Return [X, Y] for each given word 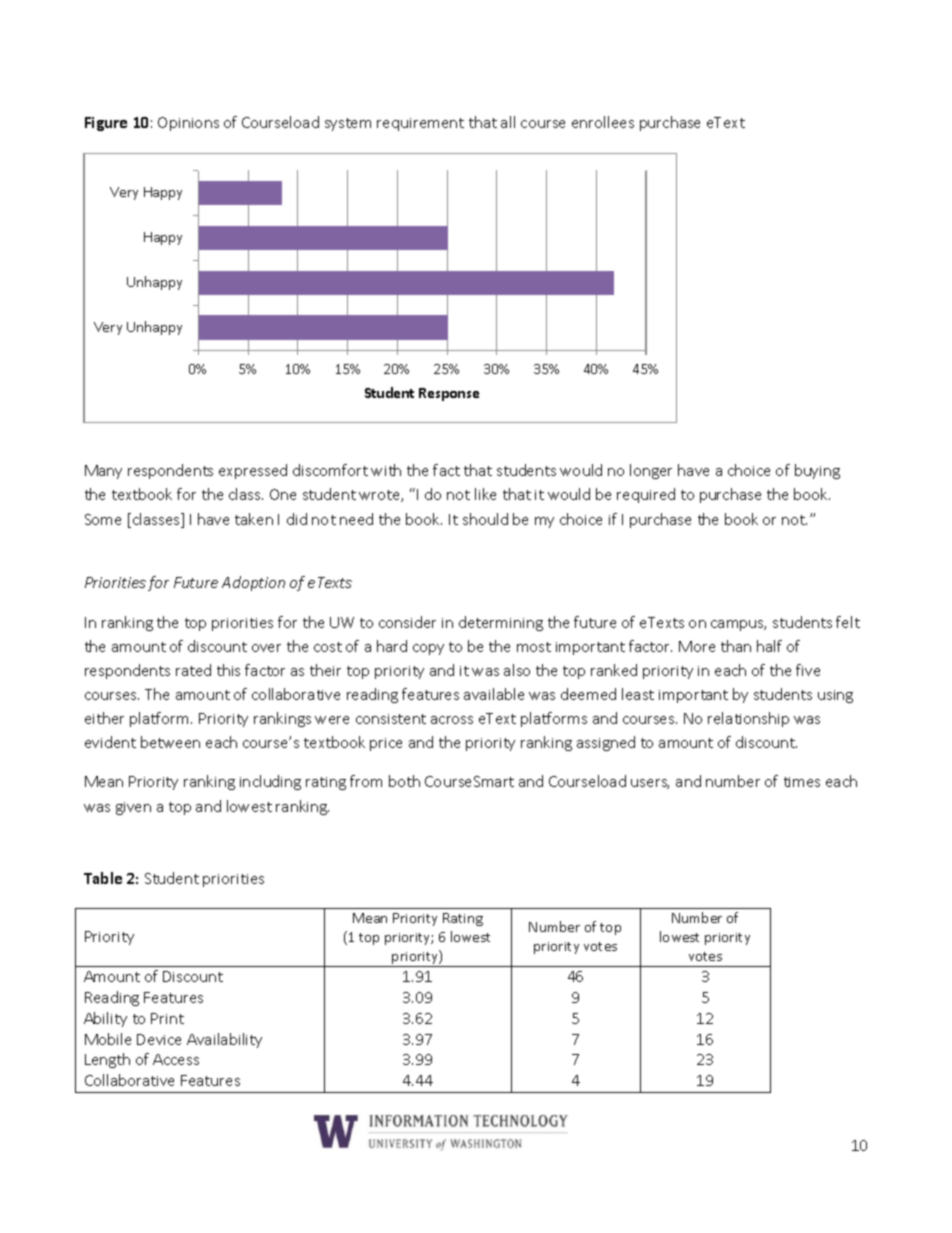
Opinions [188, 124]
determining [501, 623]
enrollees [603, 122]
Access [176, 1059]
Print [167, 1018]
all [508, 122]
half [769, 646]
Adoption [253, 583]
